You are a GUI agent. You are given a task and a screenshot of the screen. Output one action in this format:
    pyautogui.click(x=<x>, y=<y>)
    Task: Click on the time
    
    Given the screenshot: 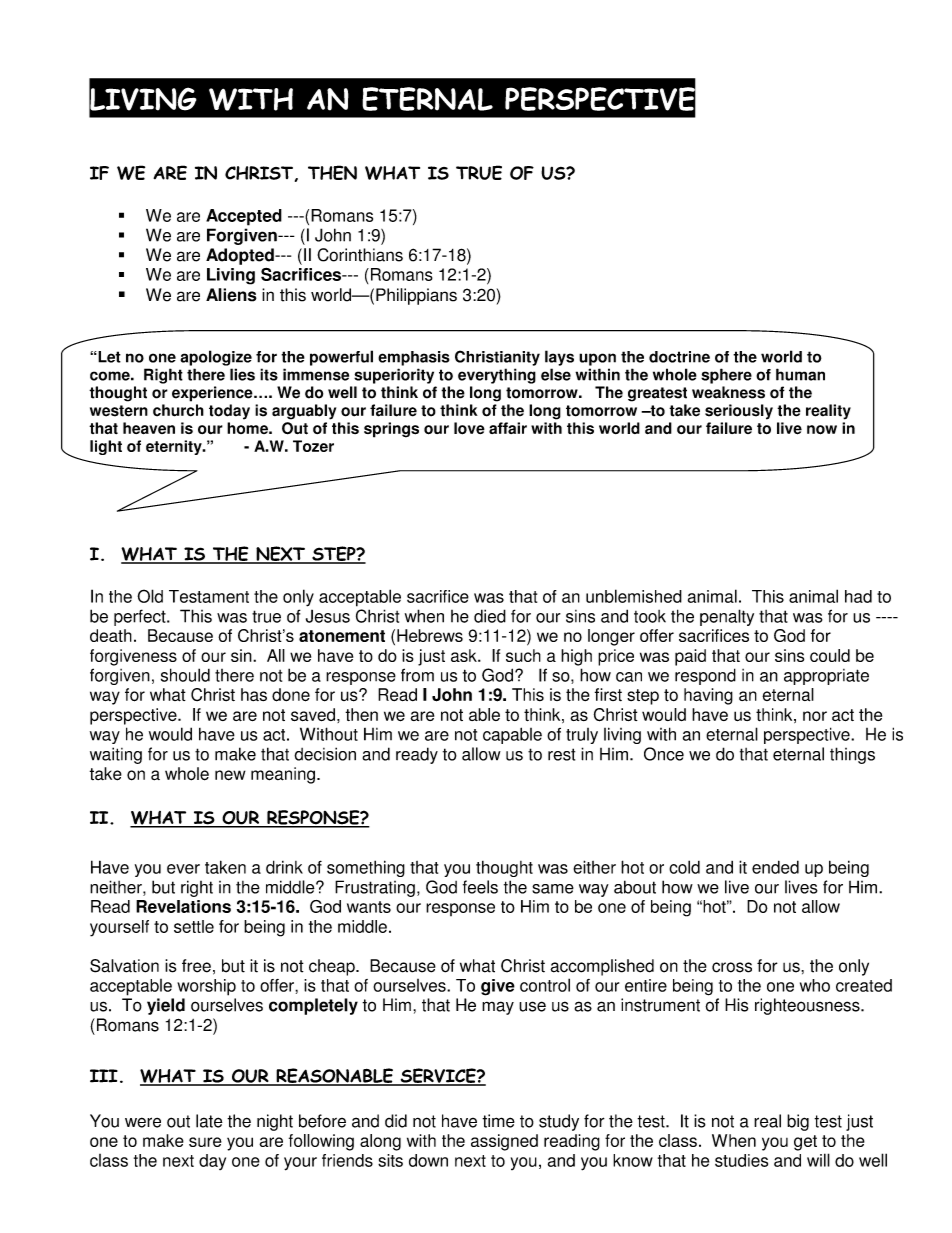 What is the action you would take?
    pyautogui.click(x=498, y=1121)
